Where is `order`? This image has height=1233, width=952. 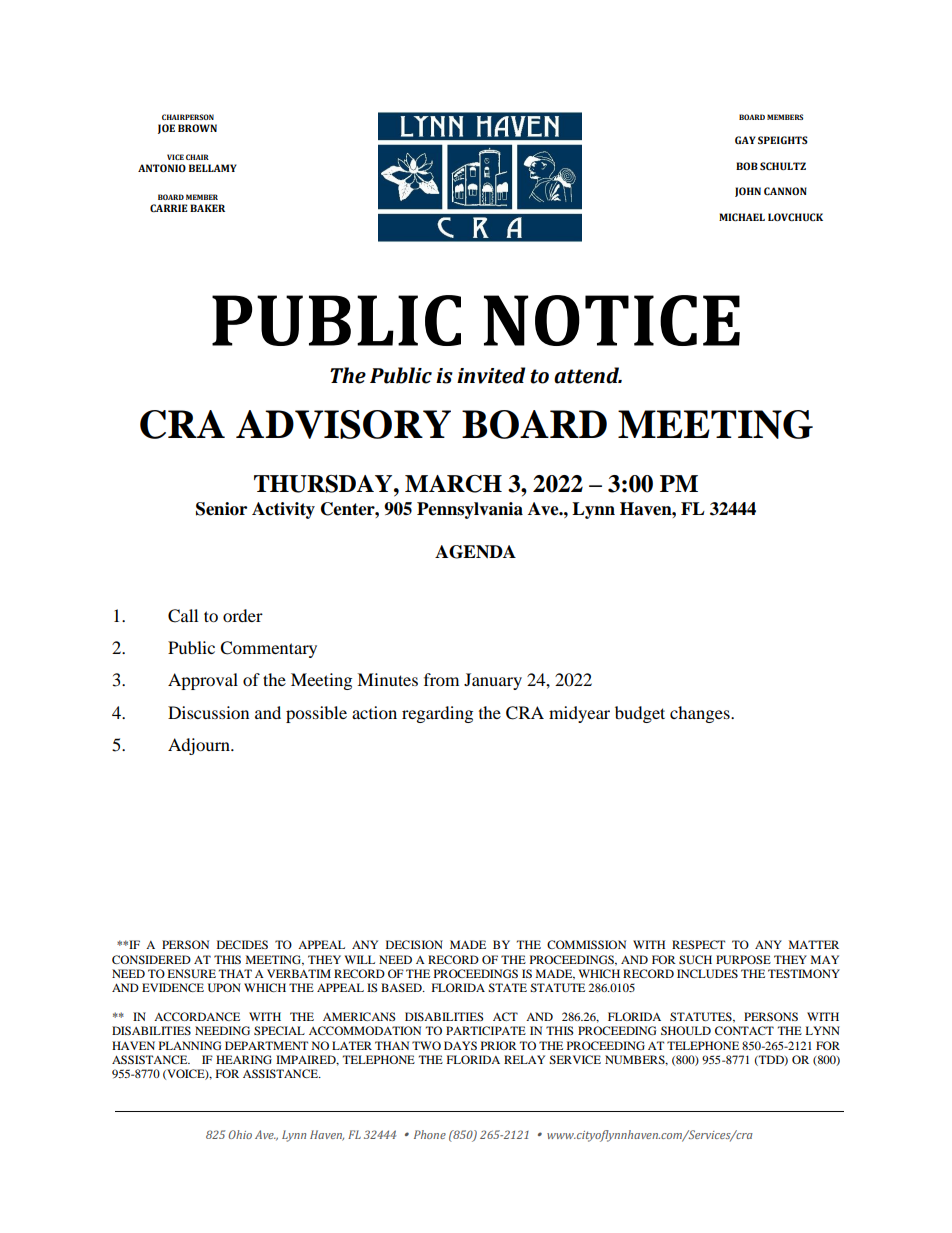 order is located at coordinates (243, 615).
